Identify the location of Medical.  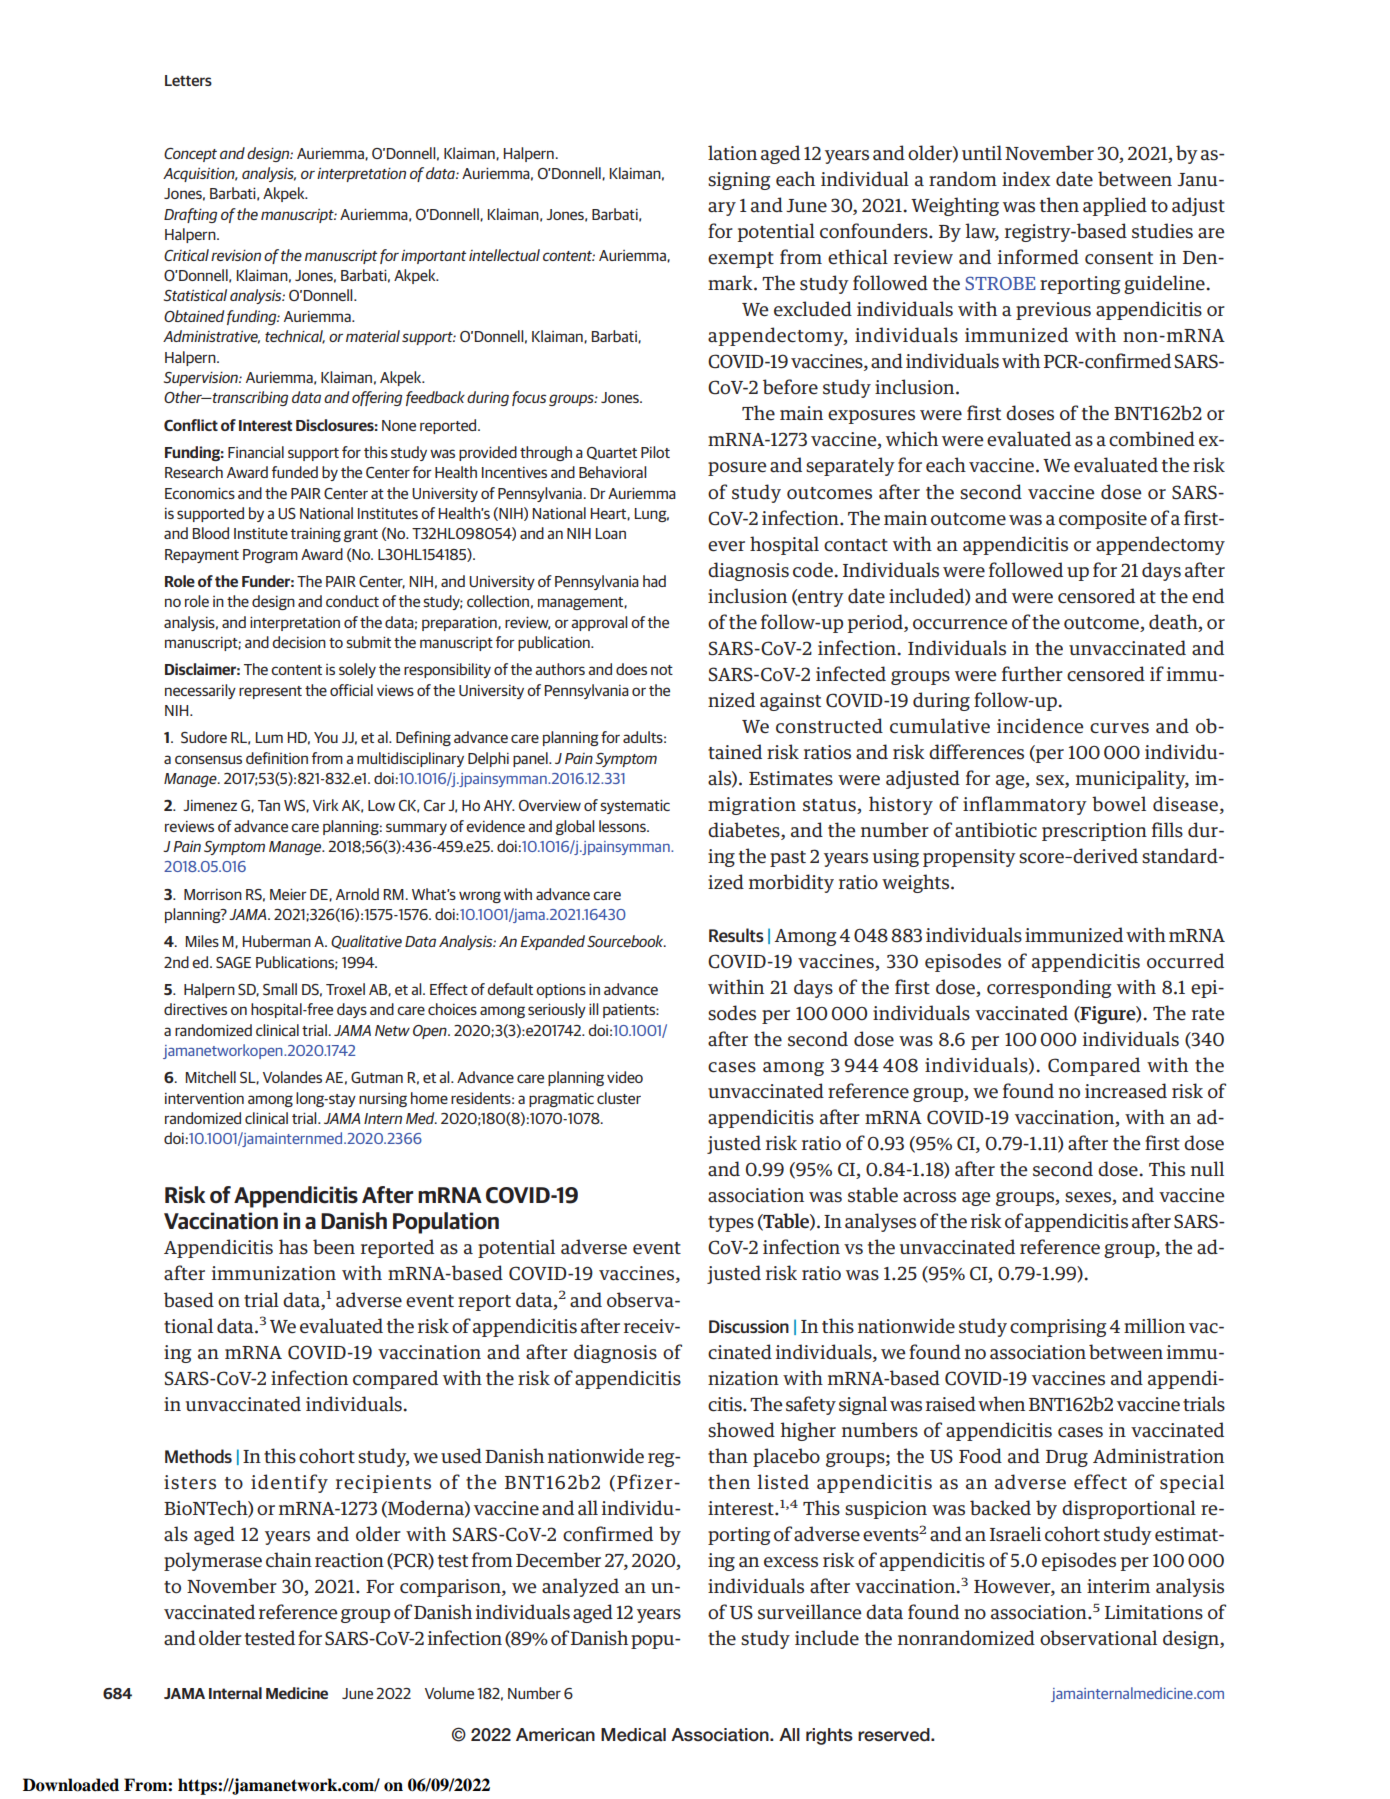
(633, 1735).
